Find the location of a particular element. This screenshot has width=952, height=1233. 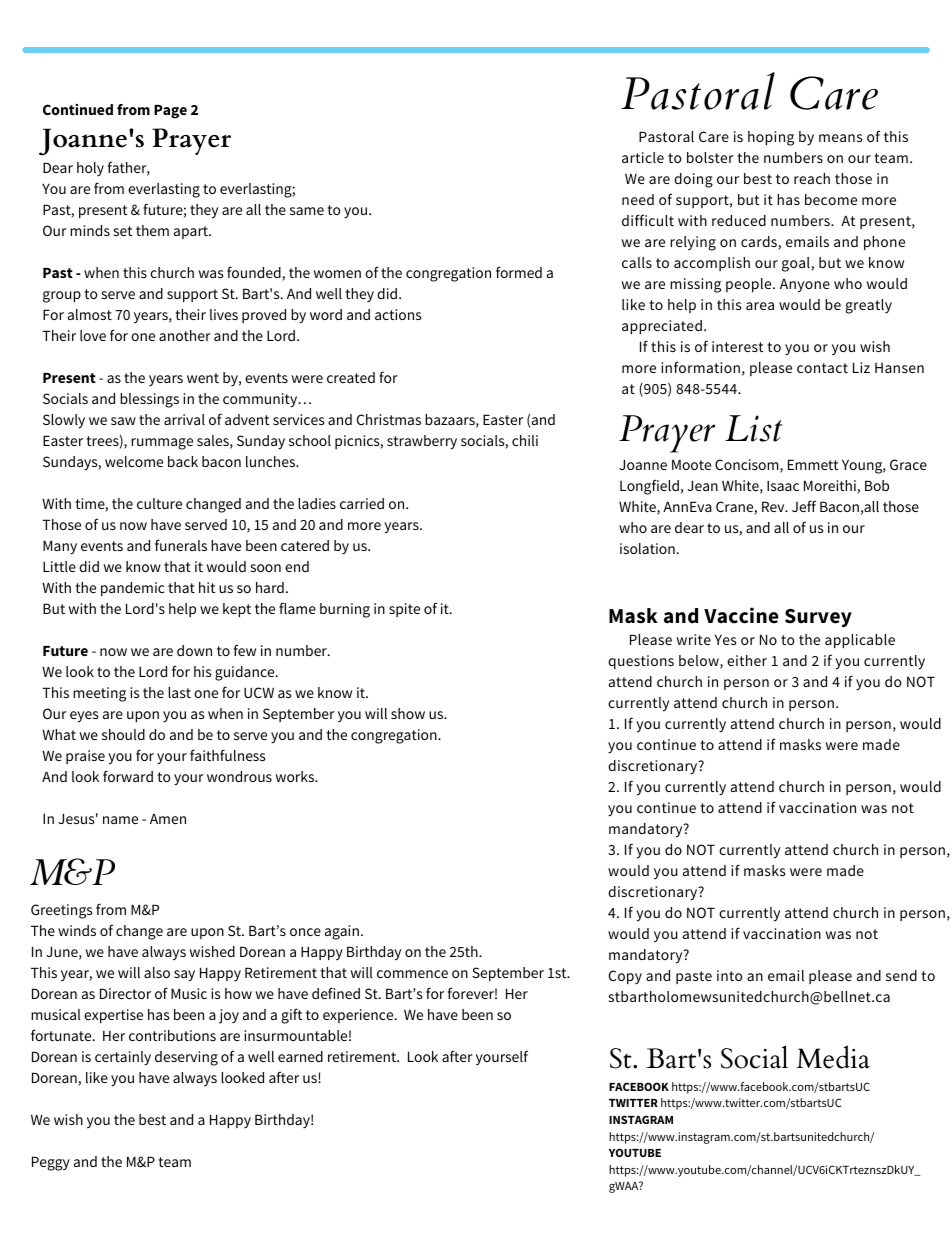

chili is located at coordinates (525, 440).
